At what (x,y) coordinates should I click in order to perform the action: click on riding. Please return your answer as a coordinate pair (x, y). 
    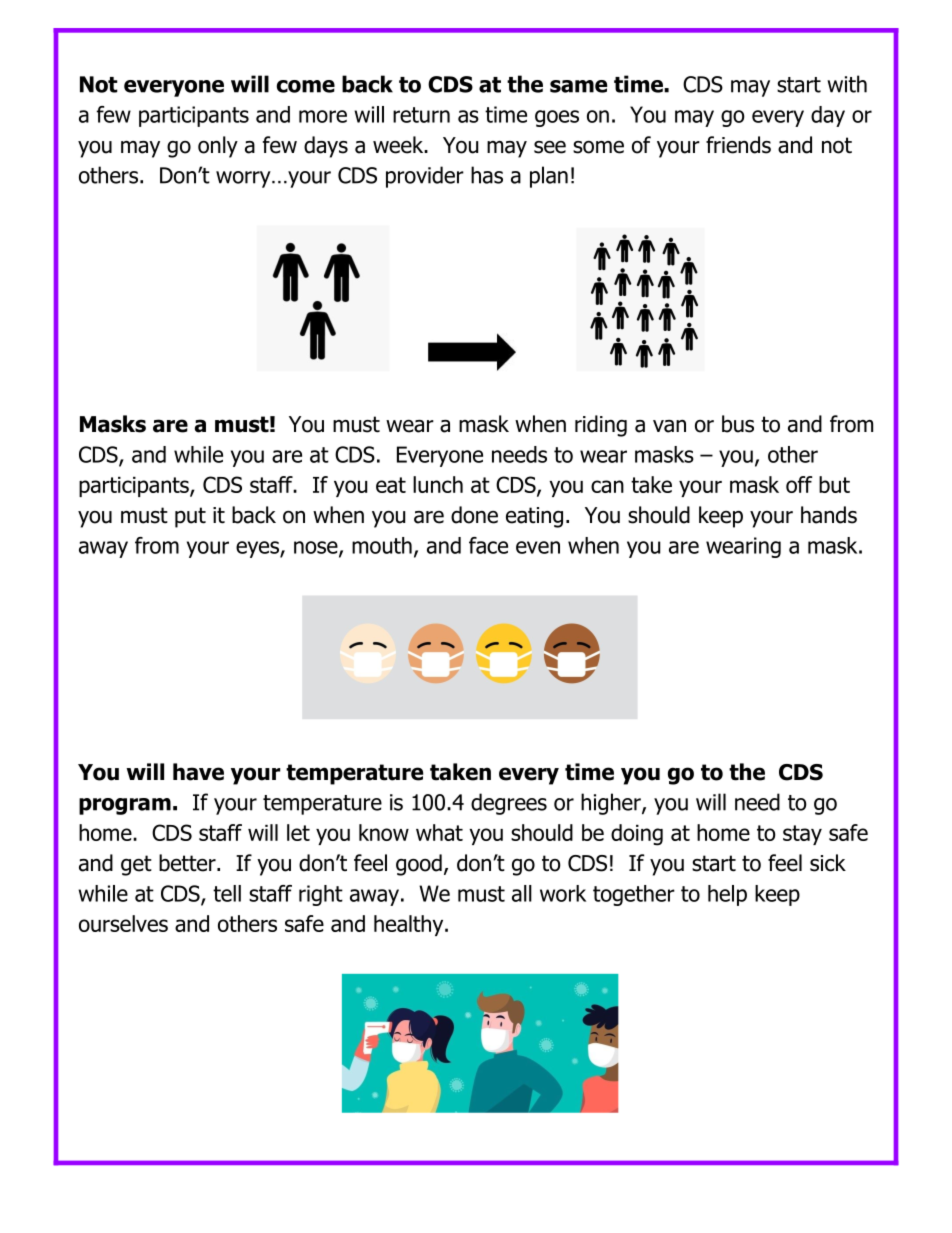
    Looking at the image, I should click on (601, 426).
